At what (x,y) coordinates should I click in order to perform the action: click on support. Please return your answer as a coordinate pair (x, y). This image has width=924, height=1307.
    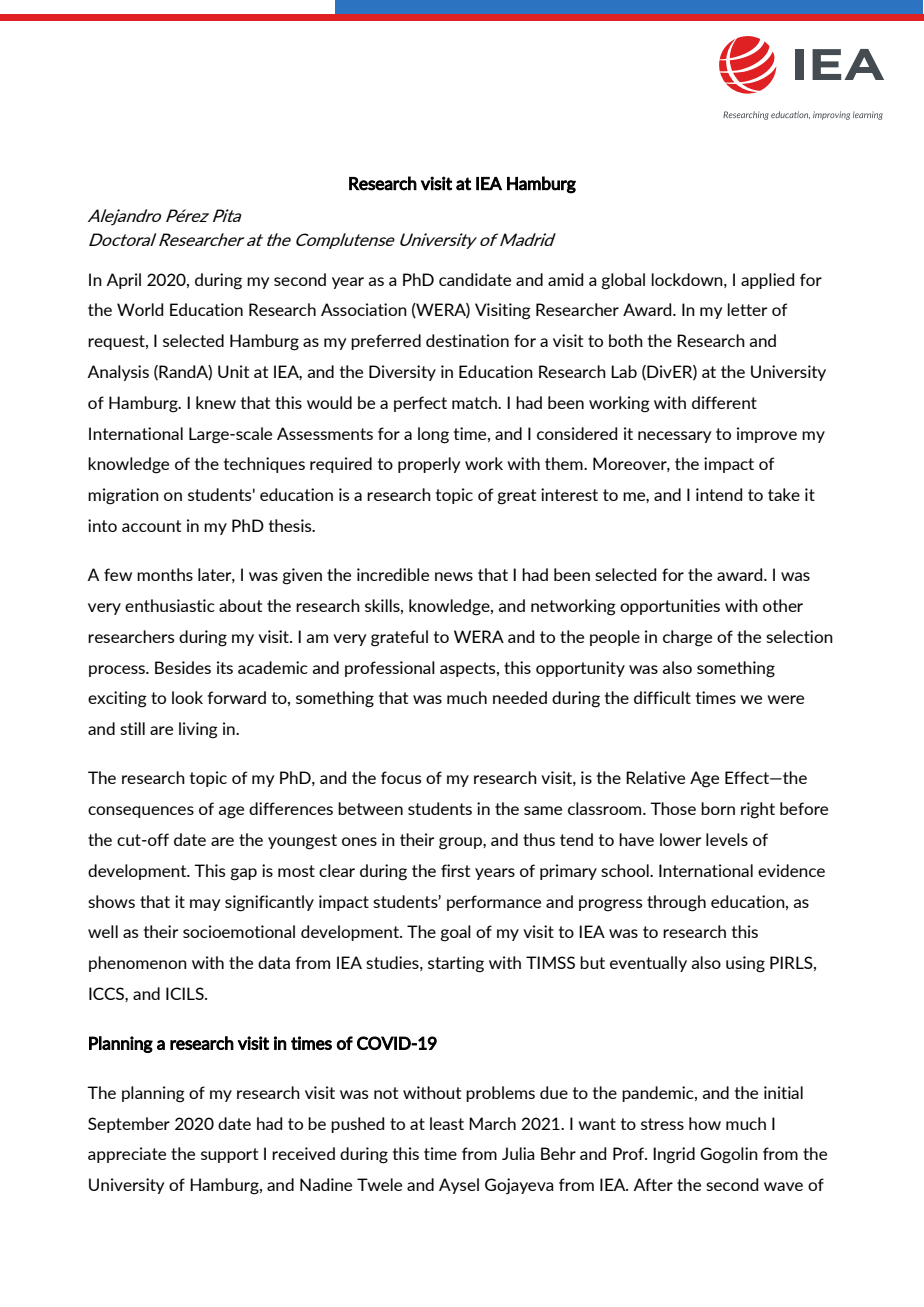
    Looking at the image, I should click on (229, 1155).
